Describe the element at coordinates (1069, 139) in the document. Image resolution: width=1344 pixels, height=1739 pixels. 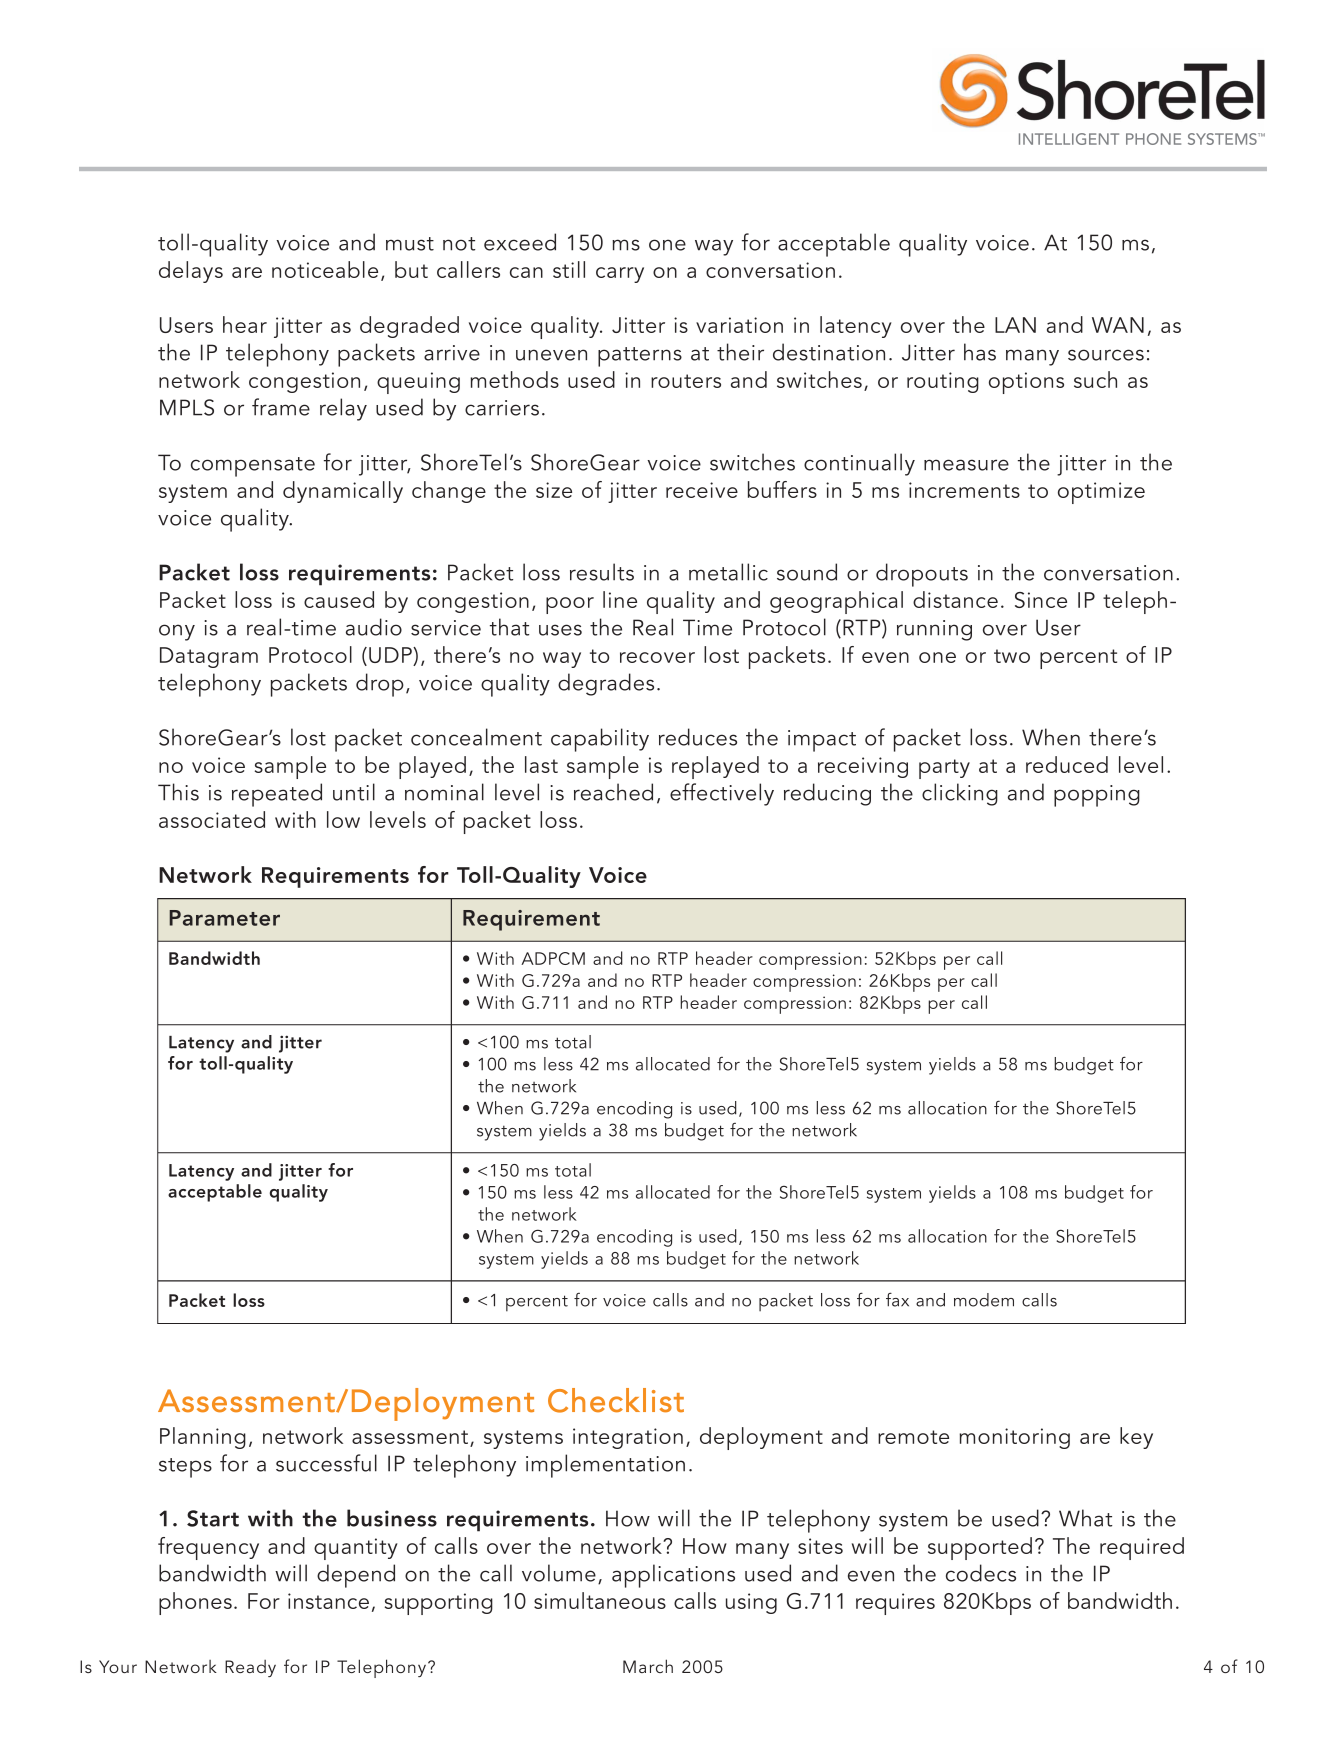
I see `INTELLIGENT` at that location.
